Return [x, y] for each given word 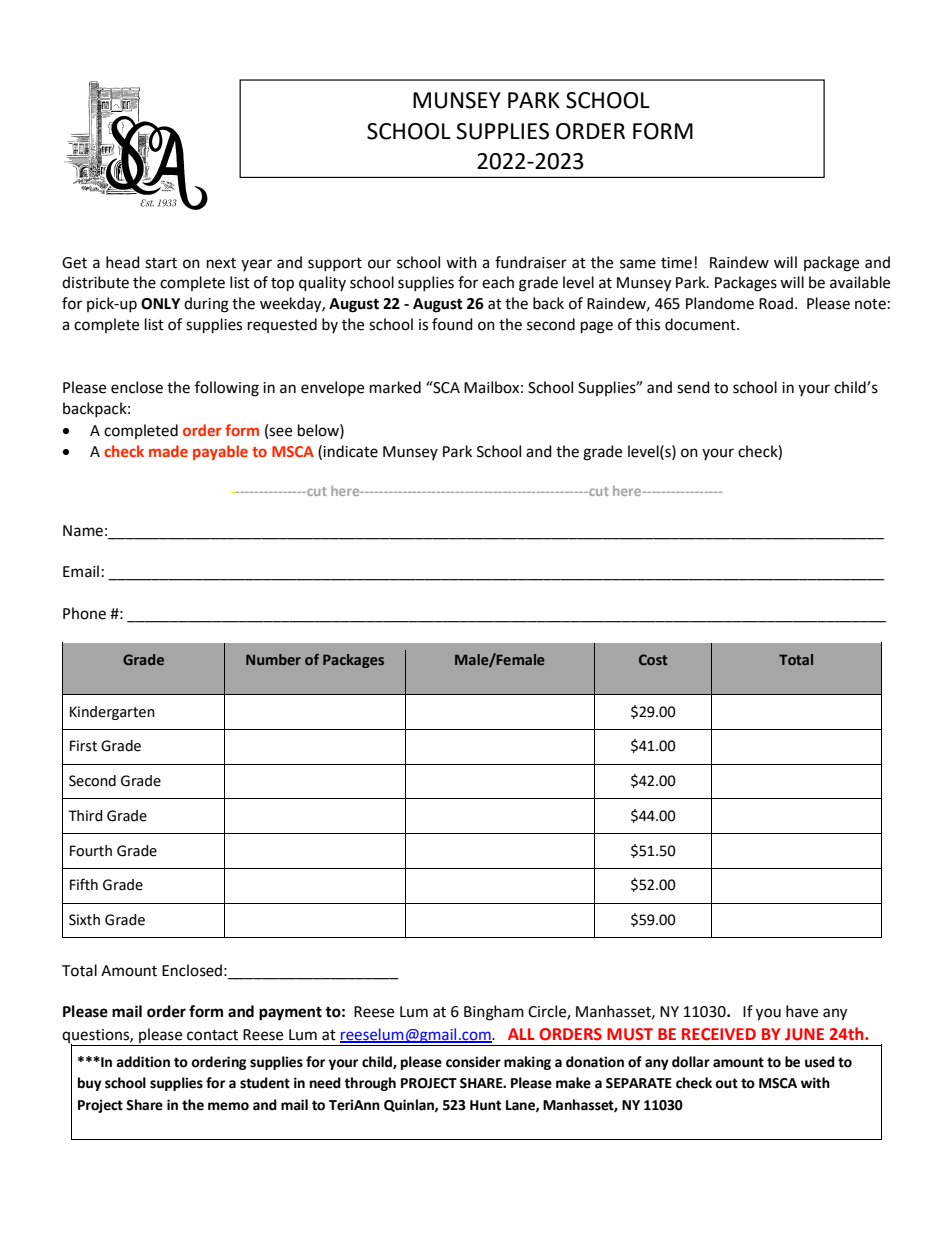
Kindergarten [112, 713]
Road [776, 303]
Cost [653, 659]
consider [473, 1062]
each [498, 282]
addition [143, 1062]
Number [273, 659]
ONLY [160, 304]
